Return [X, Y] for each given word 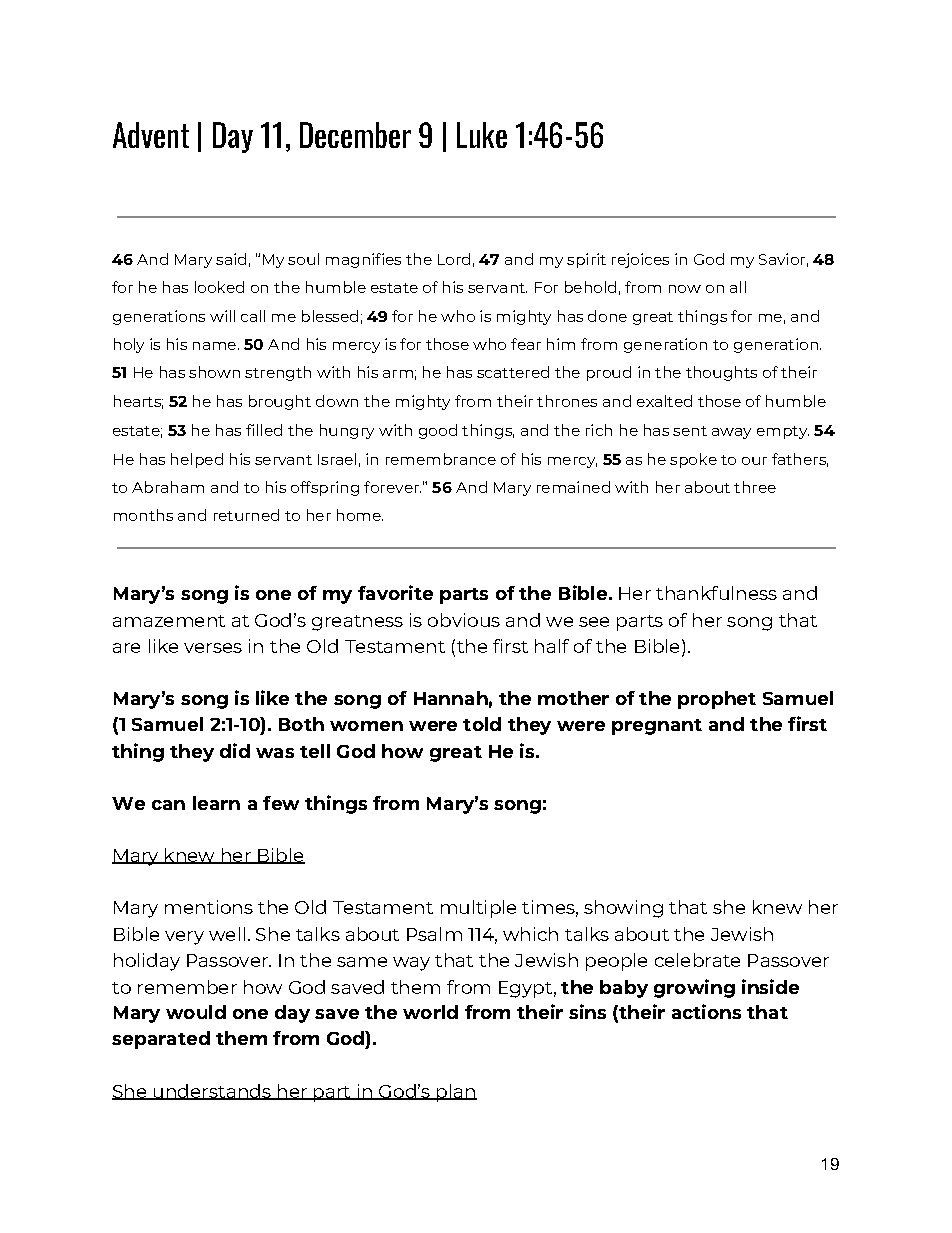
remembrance [441, 459]
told [482, 724]
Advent [151, 135]
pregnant [657, 727]
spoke [693, 460]
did [235, 750]
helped [197, 460]
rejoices [640, 260]
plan [456, 1093]
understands [212, 1092]
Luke [482, 135]
